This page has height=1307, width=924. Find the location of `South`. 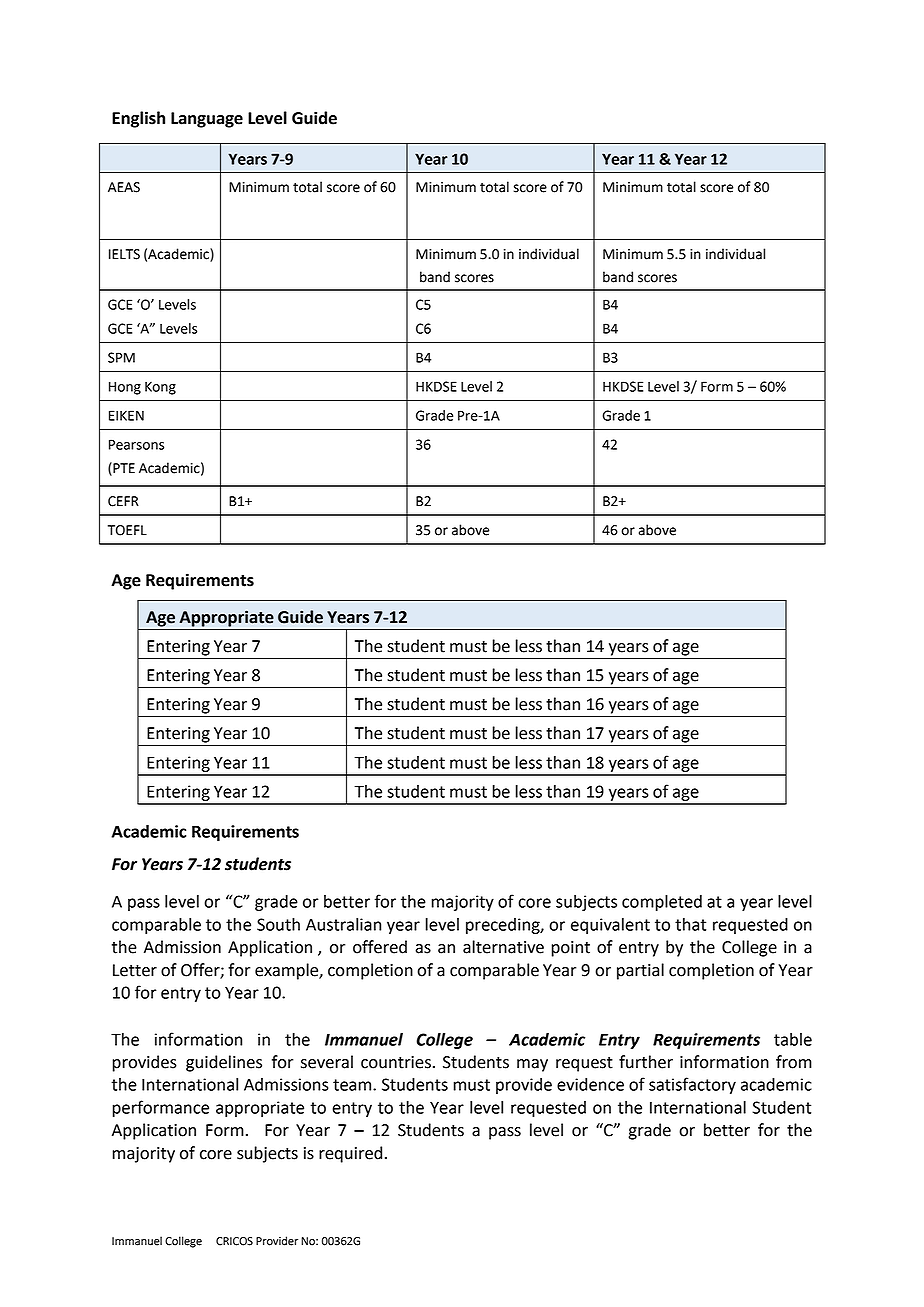

South is located at coordinates (278, 924).
